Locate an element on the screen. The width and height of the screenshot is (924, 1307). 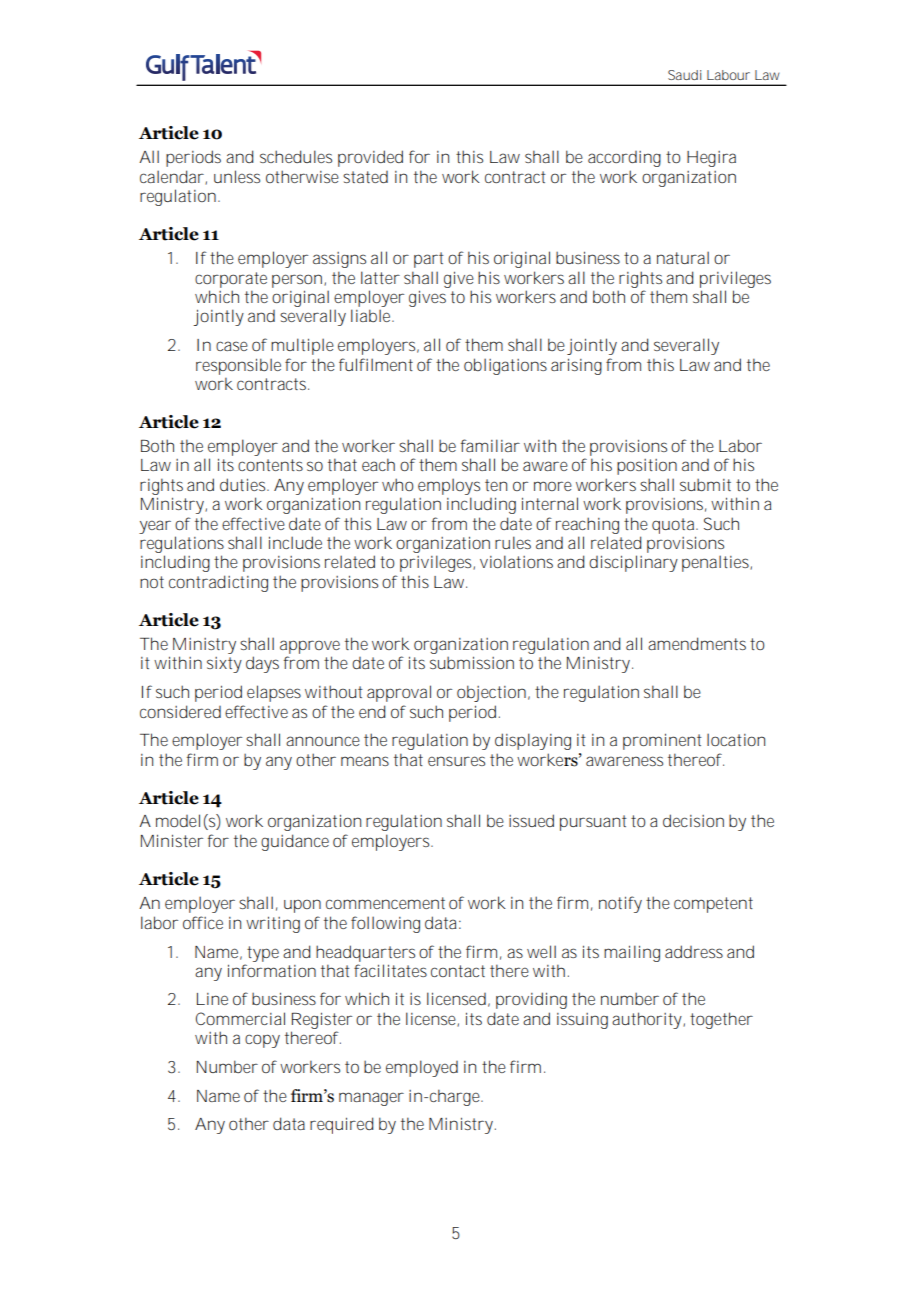
authority is located at coordinates (647, 1020).
